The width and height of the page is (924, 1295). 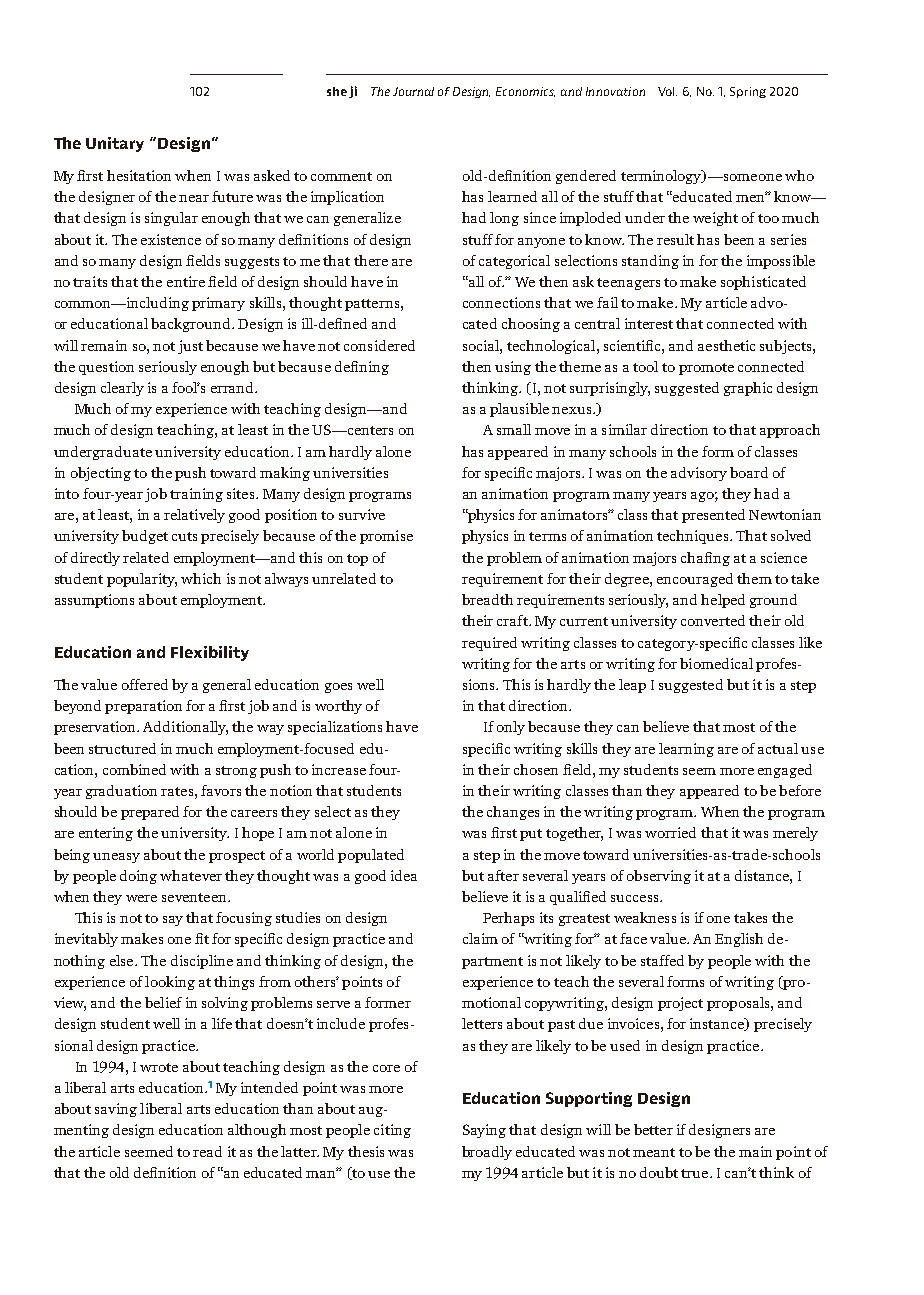 What do you see at coordinates (122, 389) in the page?
I see `clearly` at bounding box center [122, 389].
